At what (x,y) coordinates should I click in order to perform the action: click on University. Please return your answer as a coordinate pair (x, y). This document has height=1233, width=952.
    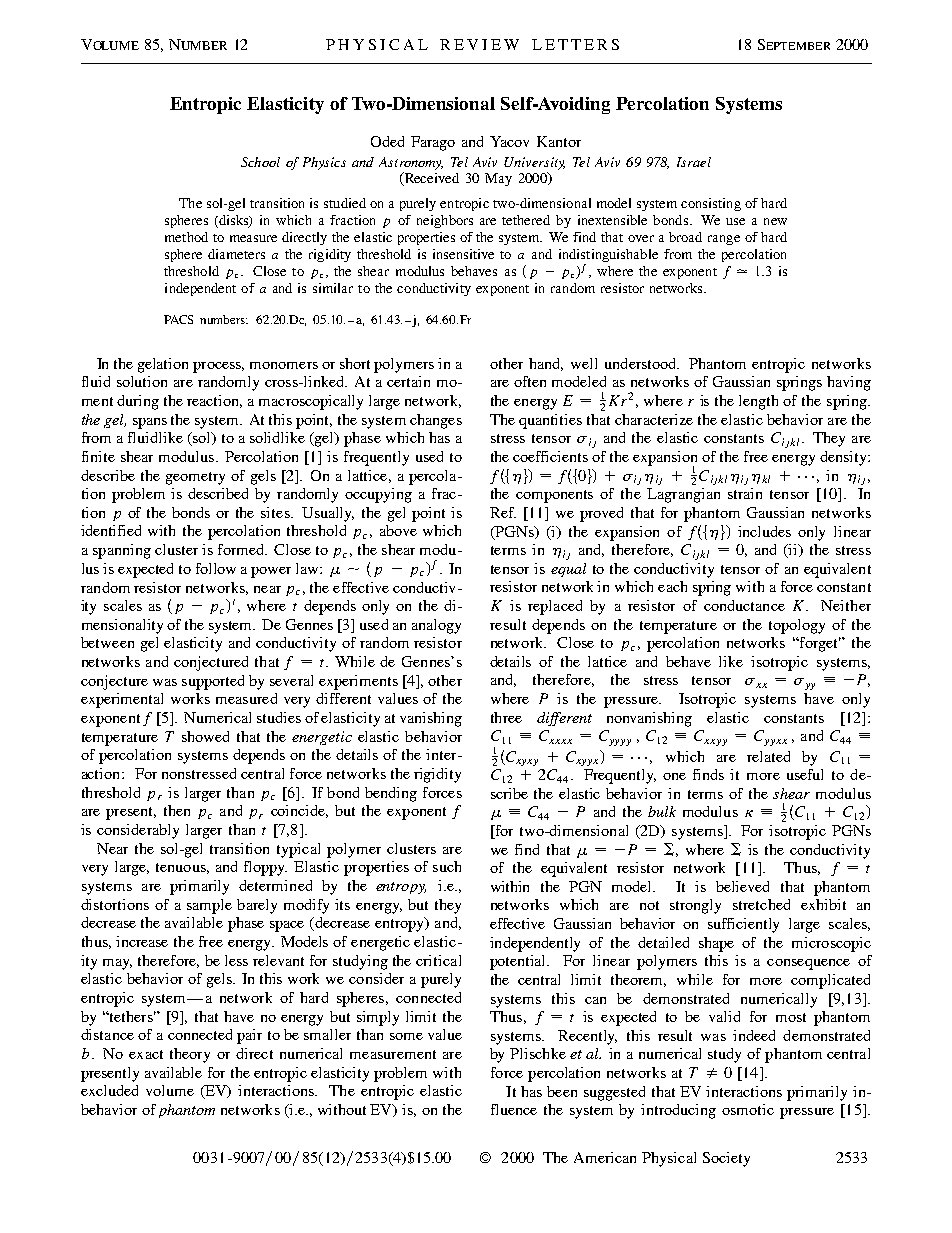
    Looking at the image, I should click on (534, 165).
